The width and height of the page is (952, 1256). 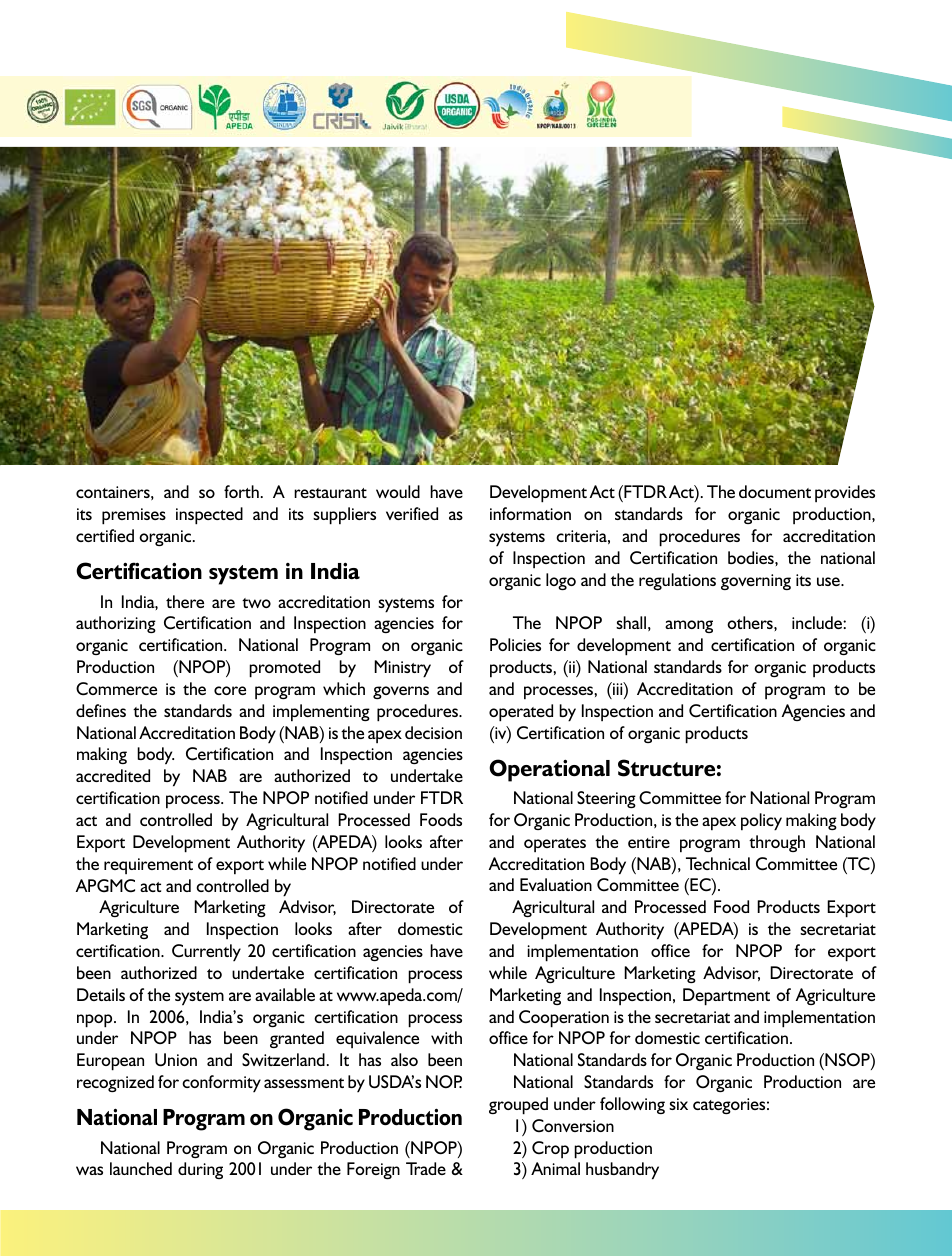 I want to click on others, so click(x=751, y=622).
